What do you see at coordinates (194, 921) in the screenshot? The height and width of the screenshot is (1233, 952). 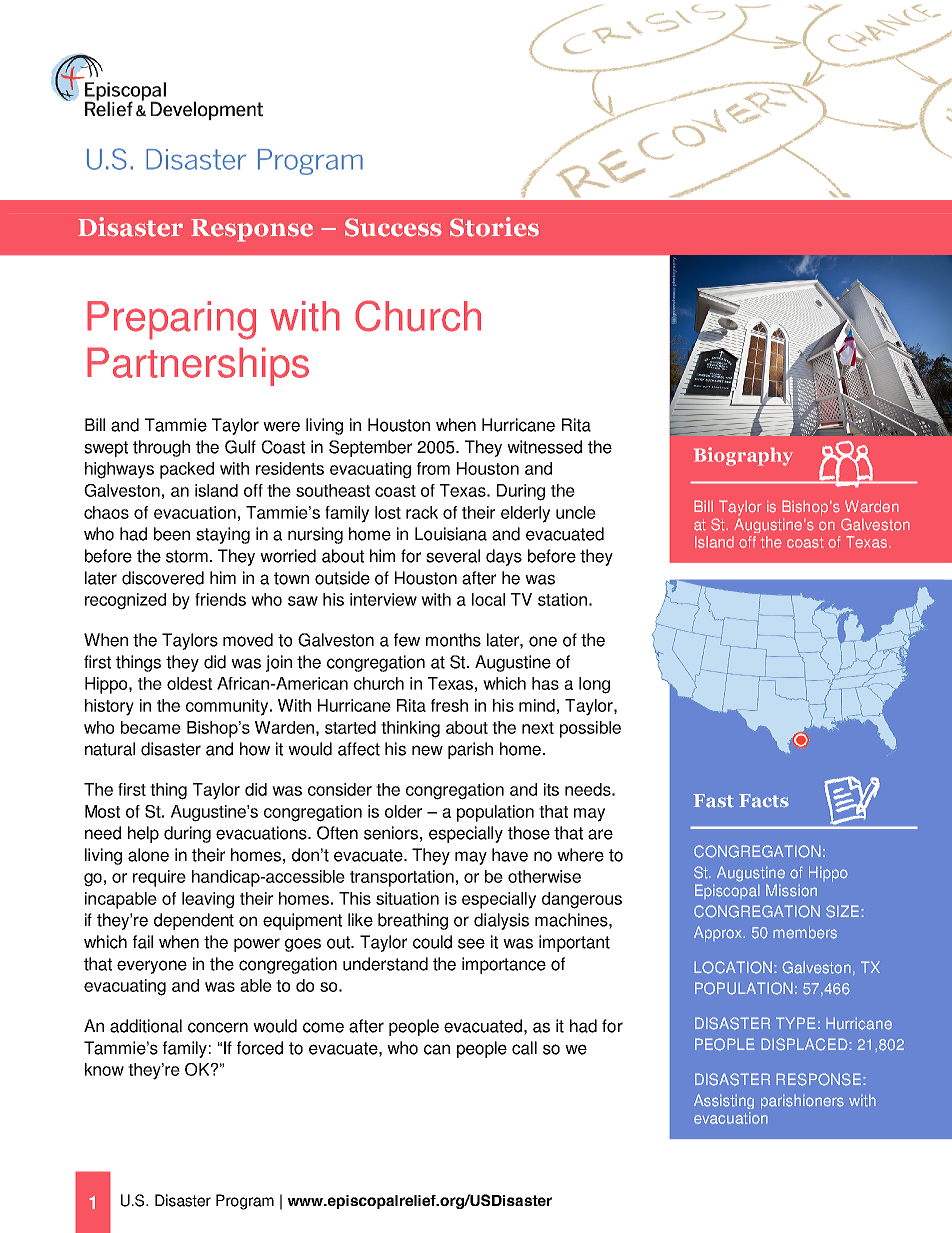 I see `dependent` at bounding box center [194, 921].
